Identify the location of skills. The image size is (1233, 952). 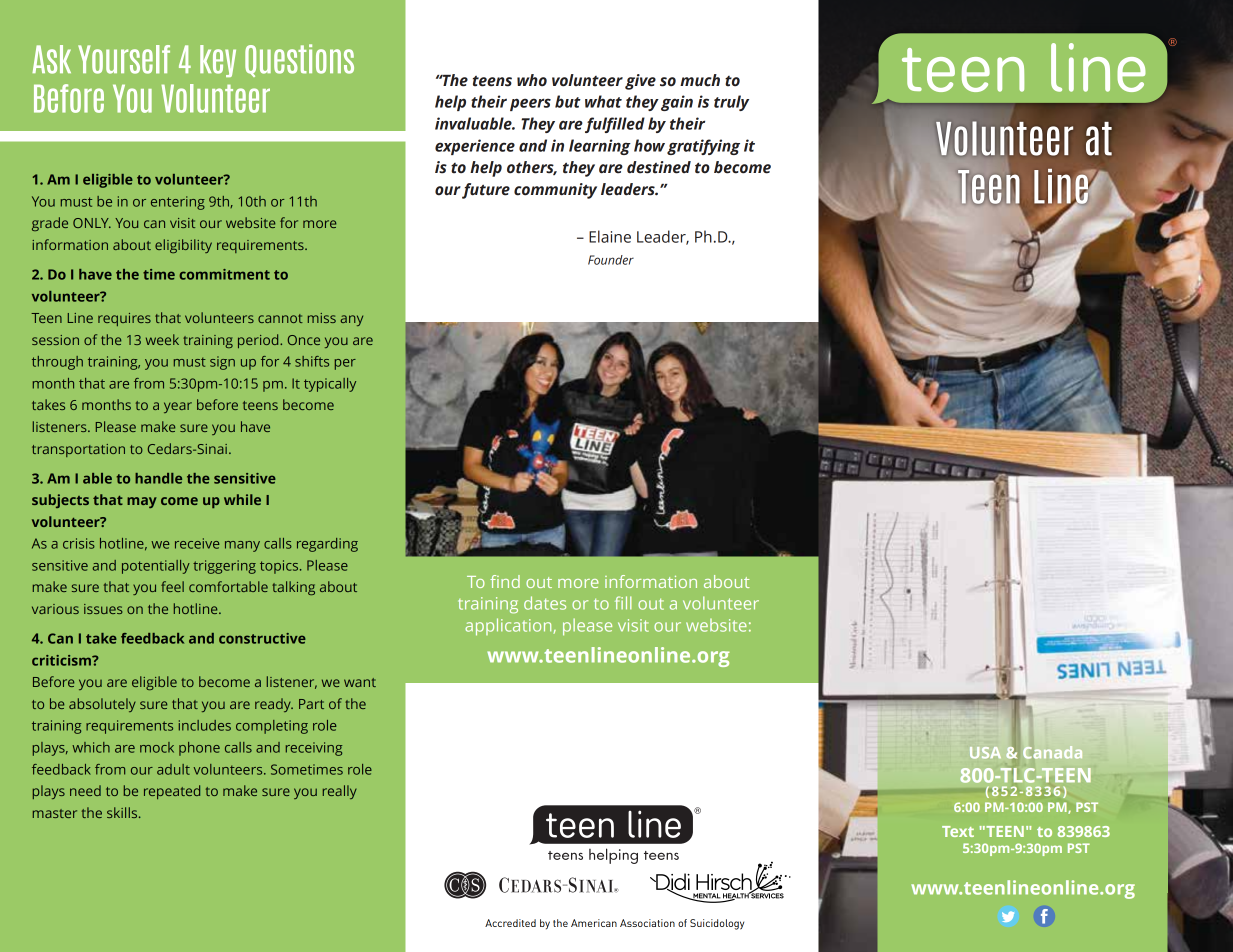
(123, 812).
